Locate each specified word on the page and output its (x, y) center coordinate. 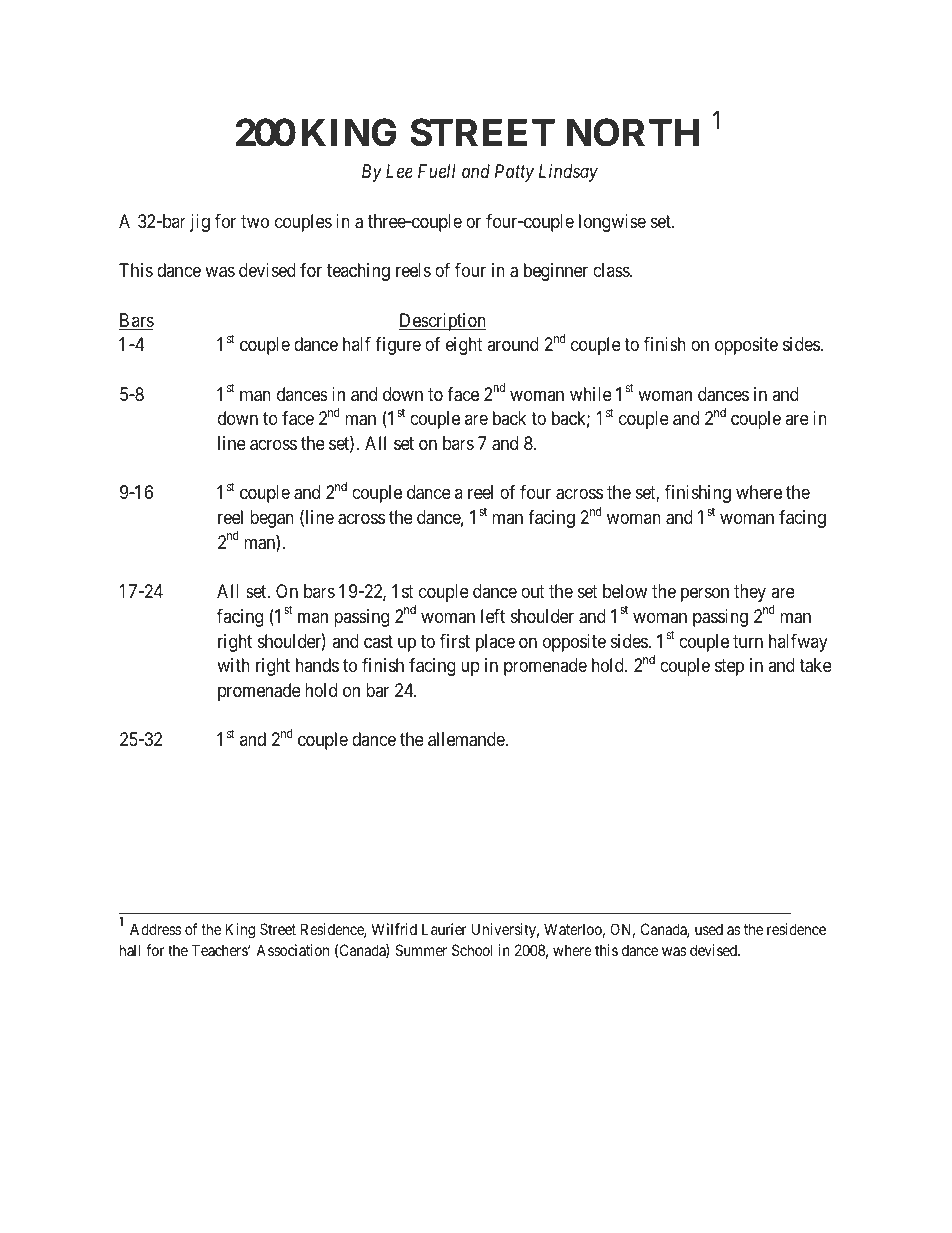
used (709, 929)
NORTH (633, 133)
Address (156, 929)
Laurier (444, 929)
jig (200, 223)
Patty (514, 173)
